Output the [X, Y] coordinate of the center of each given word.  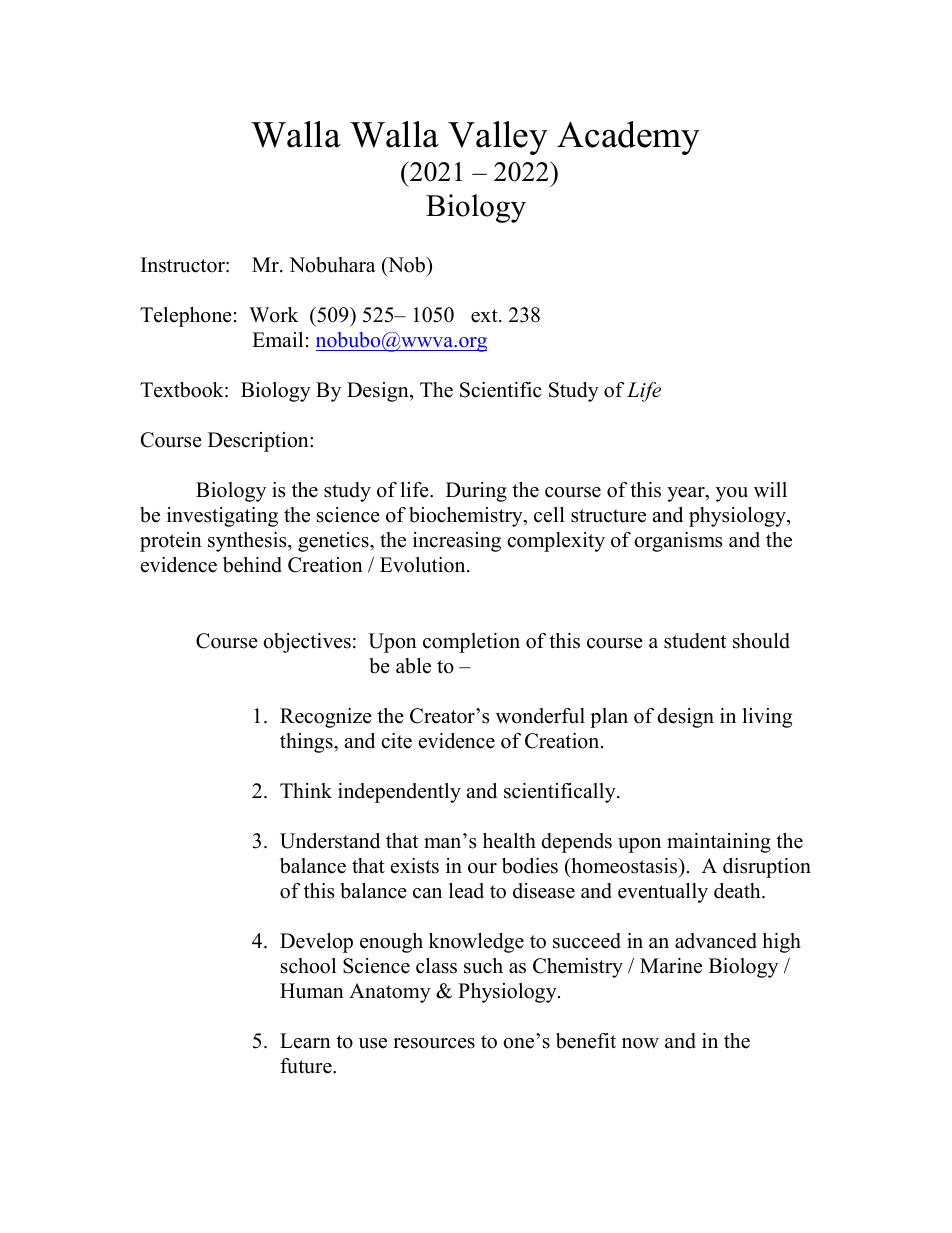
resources [434, 1043]
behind [252, 565]
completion [471, 643]
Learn [305, 1041]
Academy [628, 138]
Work [274, 315]
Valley [498, 138]
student [695, 641]
